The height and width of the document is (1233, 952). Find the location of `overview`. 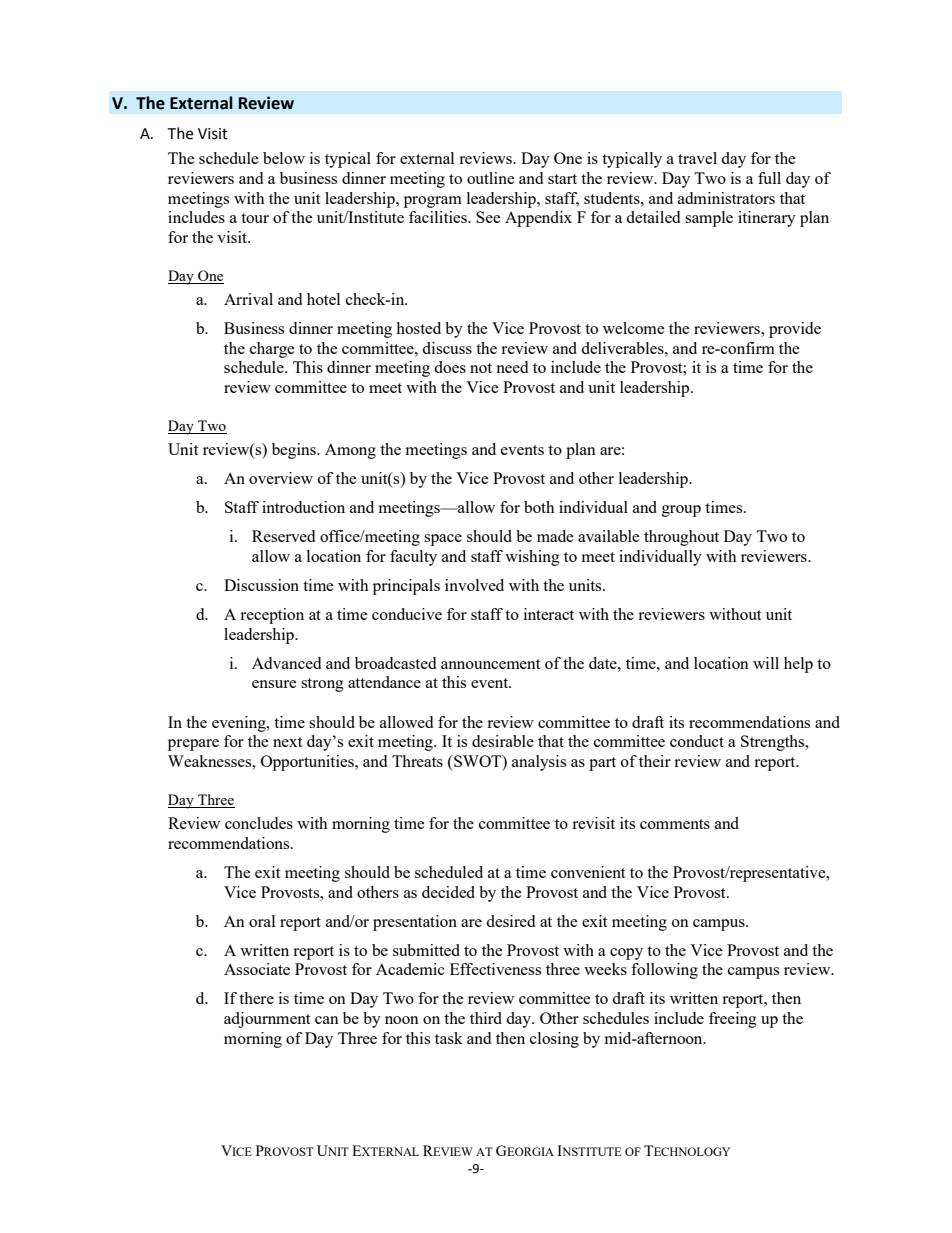

overview is located at coordinates (281, 478).
